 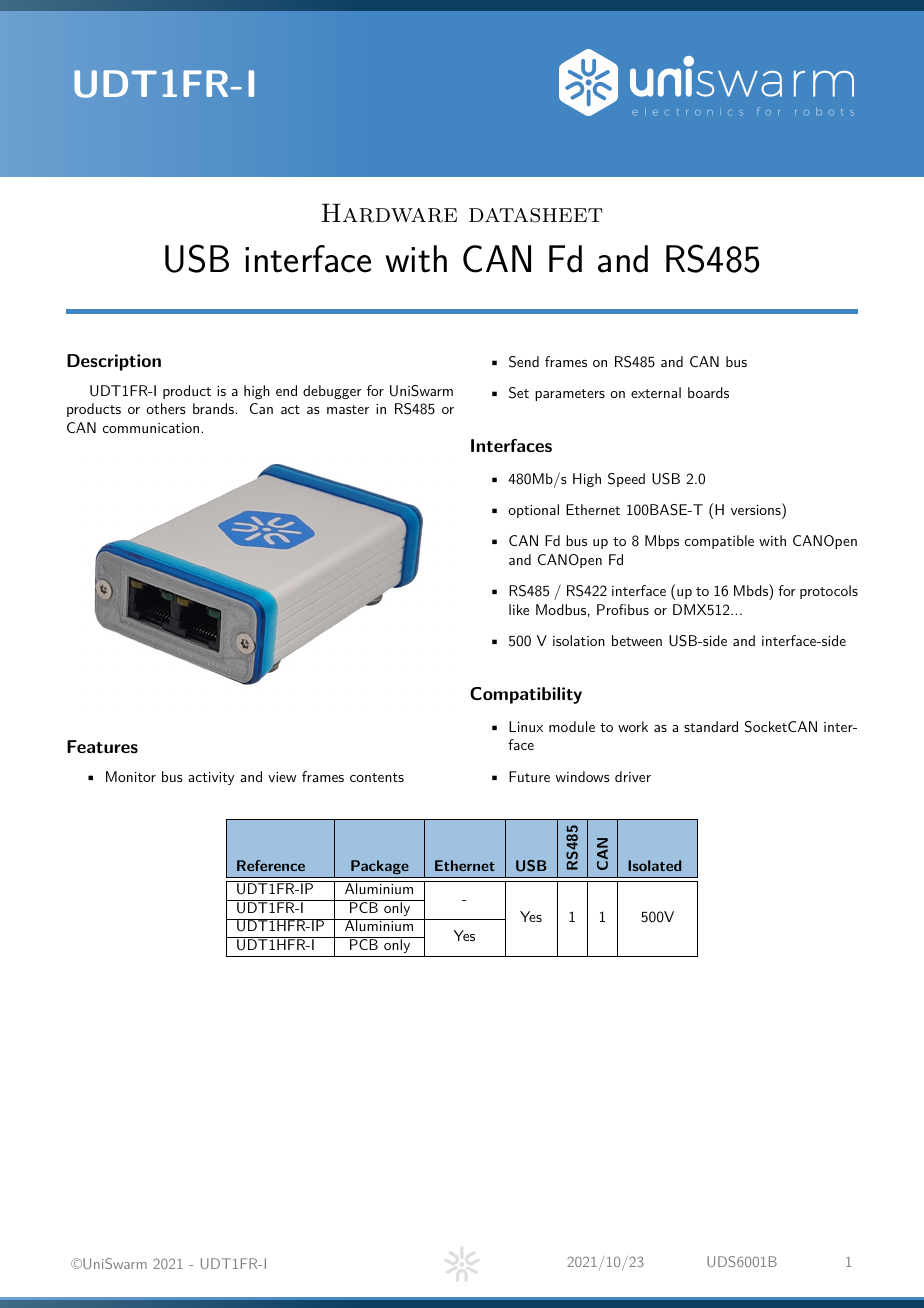 I want to click on compatible, so click(x=719, y=542).
